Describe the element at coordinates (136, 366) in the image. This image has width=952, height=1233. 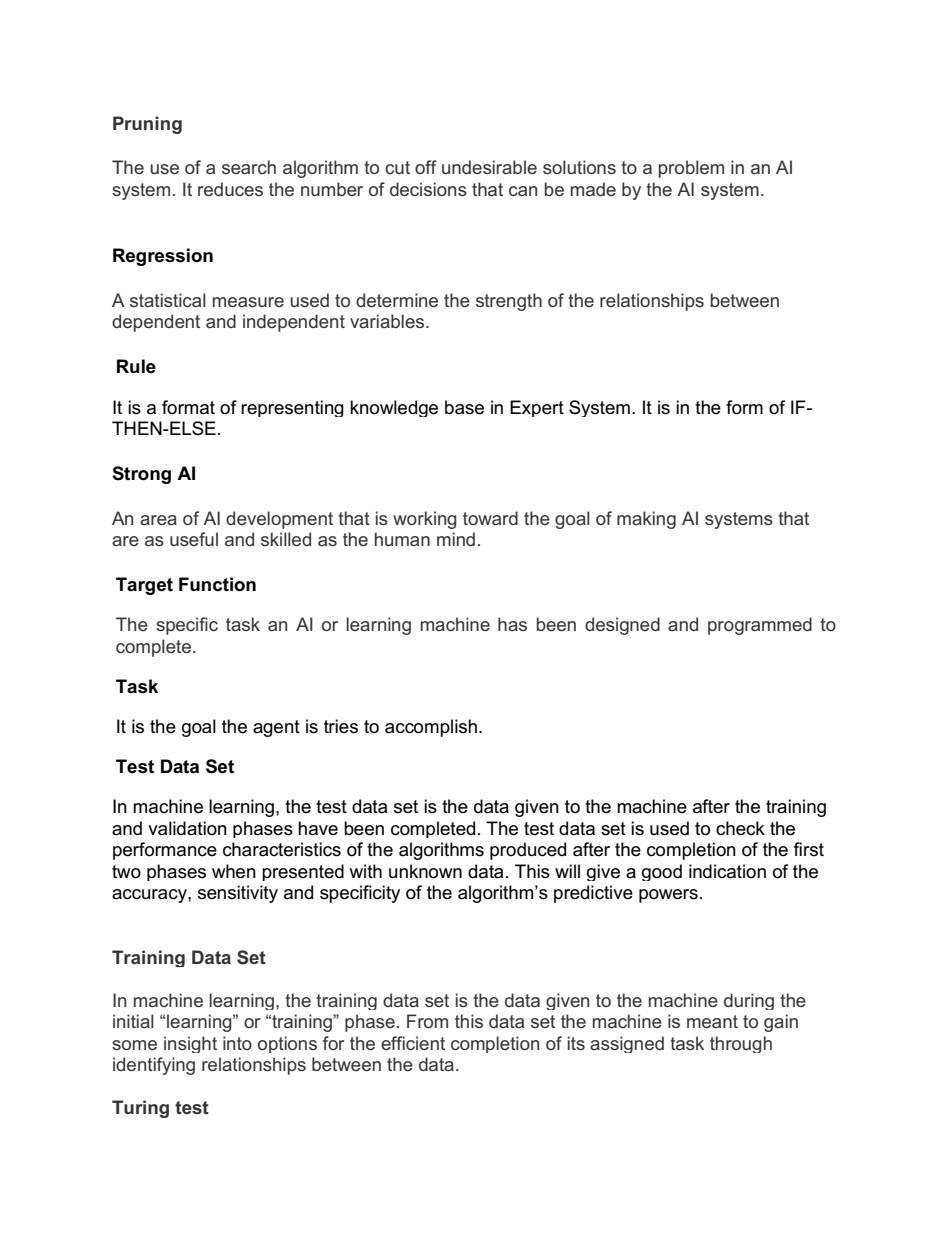
I see `Rule` at that location.
